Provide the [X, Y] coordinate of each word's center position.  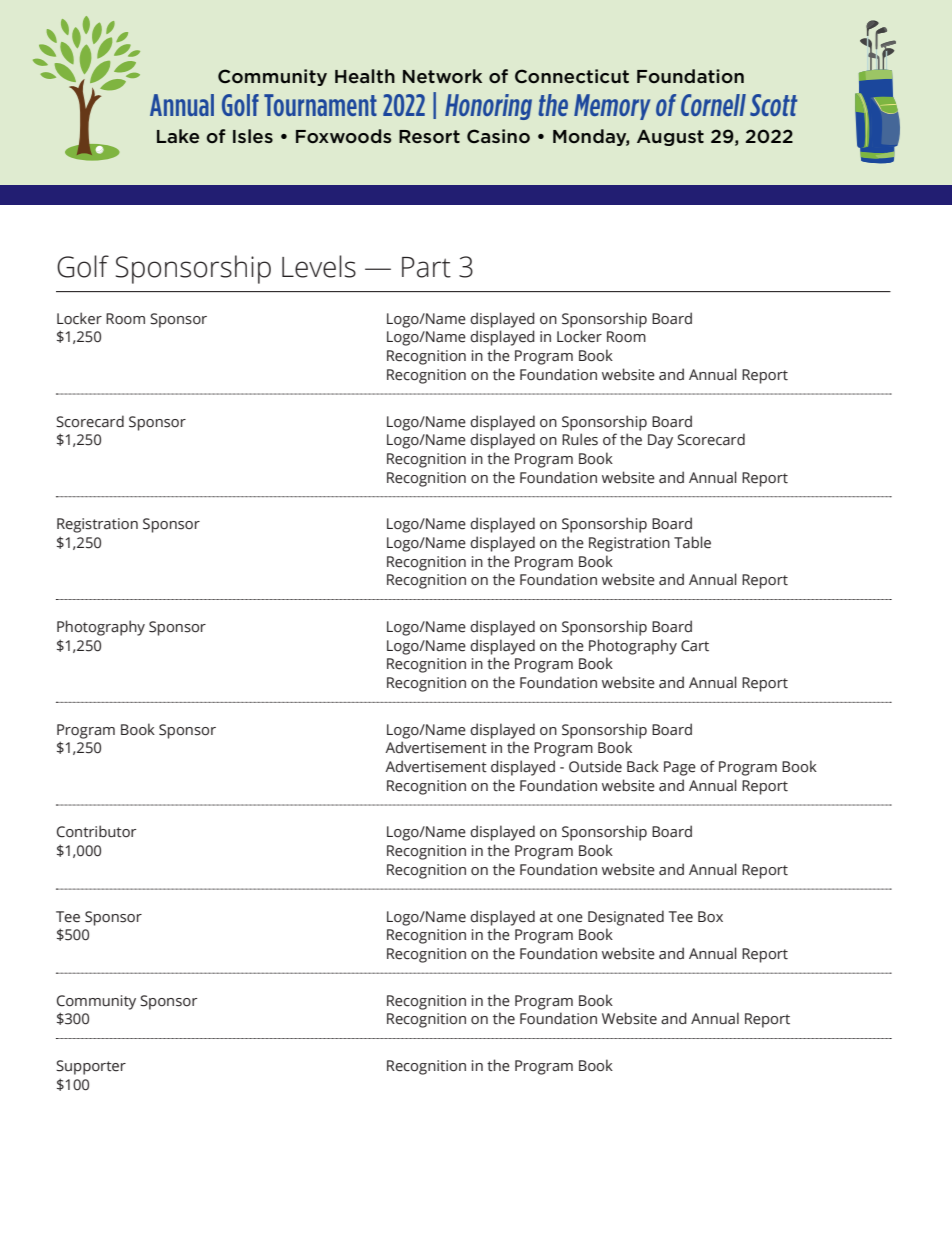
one [570, 918]
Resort [429, 136]
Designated [626, 918]
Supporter [91, 1067]
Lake [178, 136]
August [670, 138]
